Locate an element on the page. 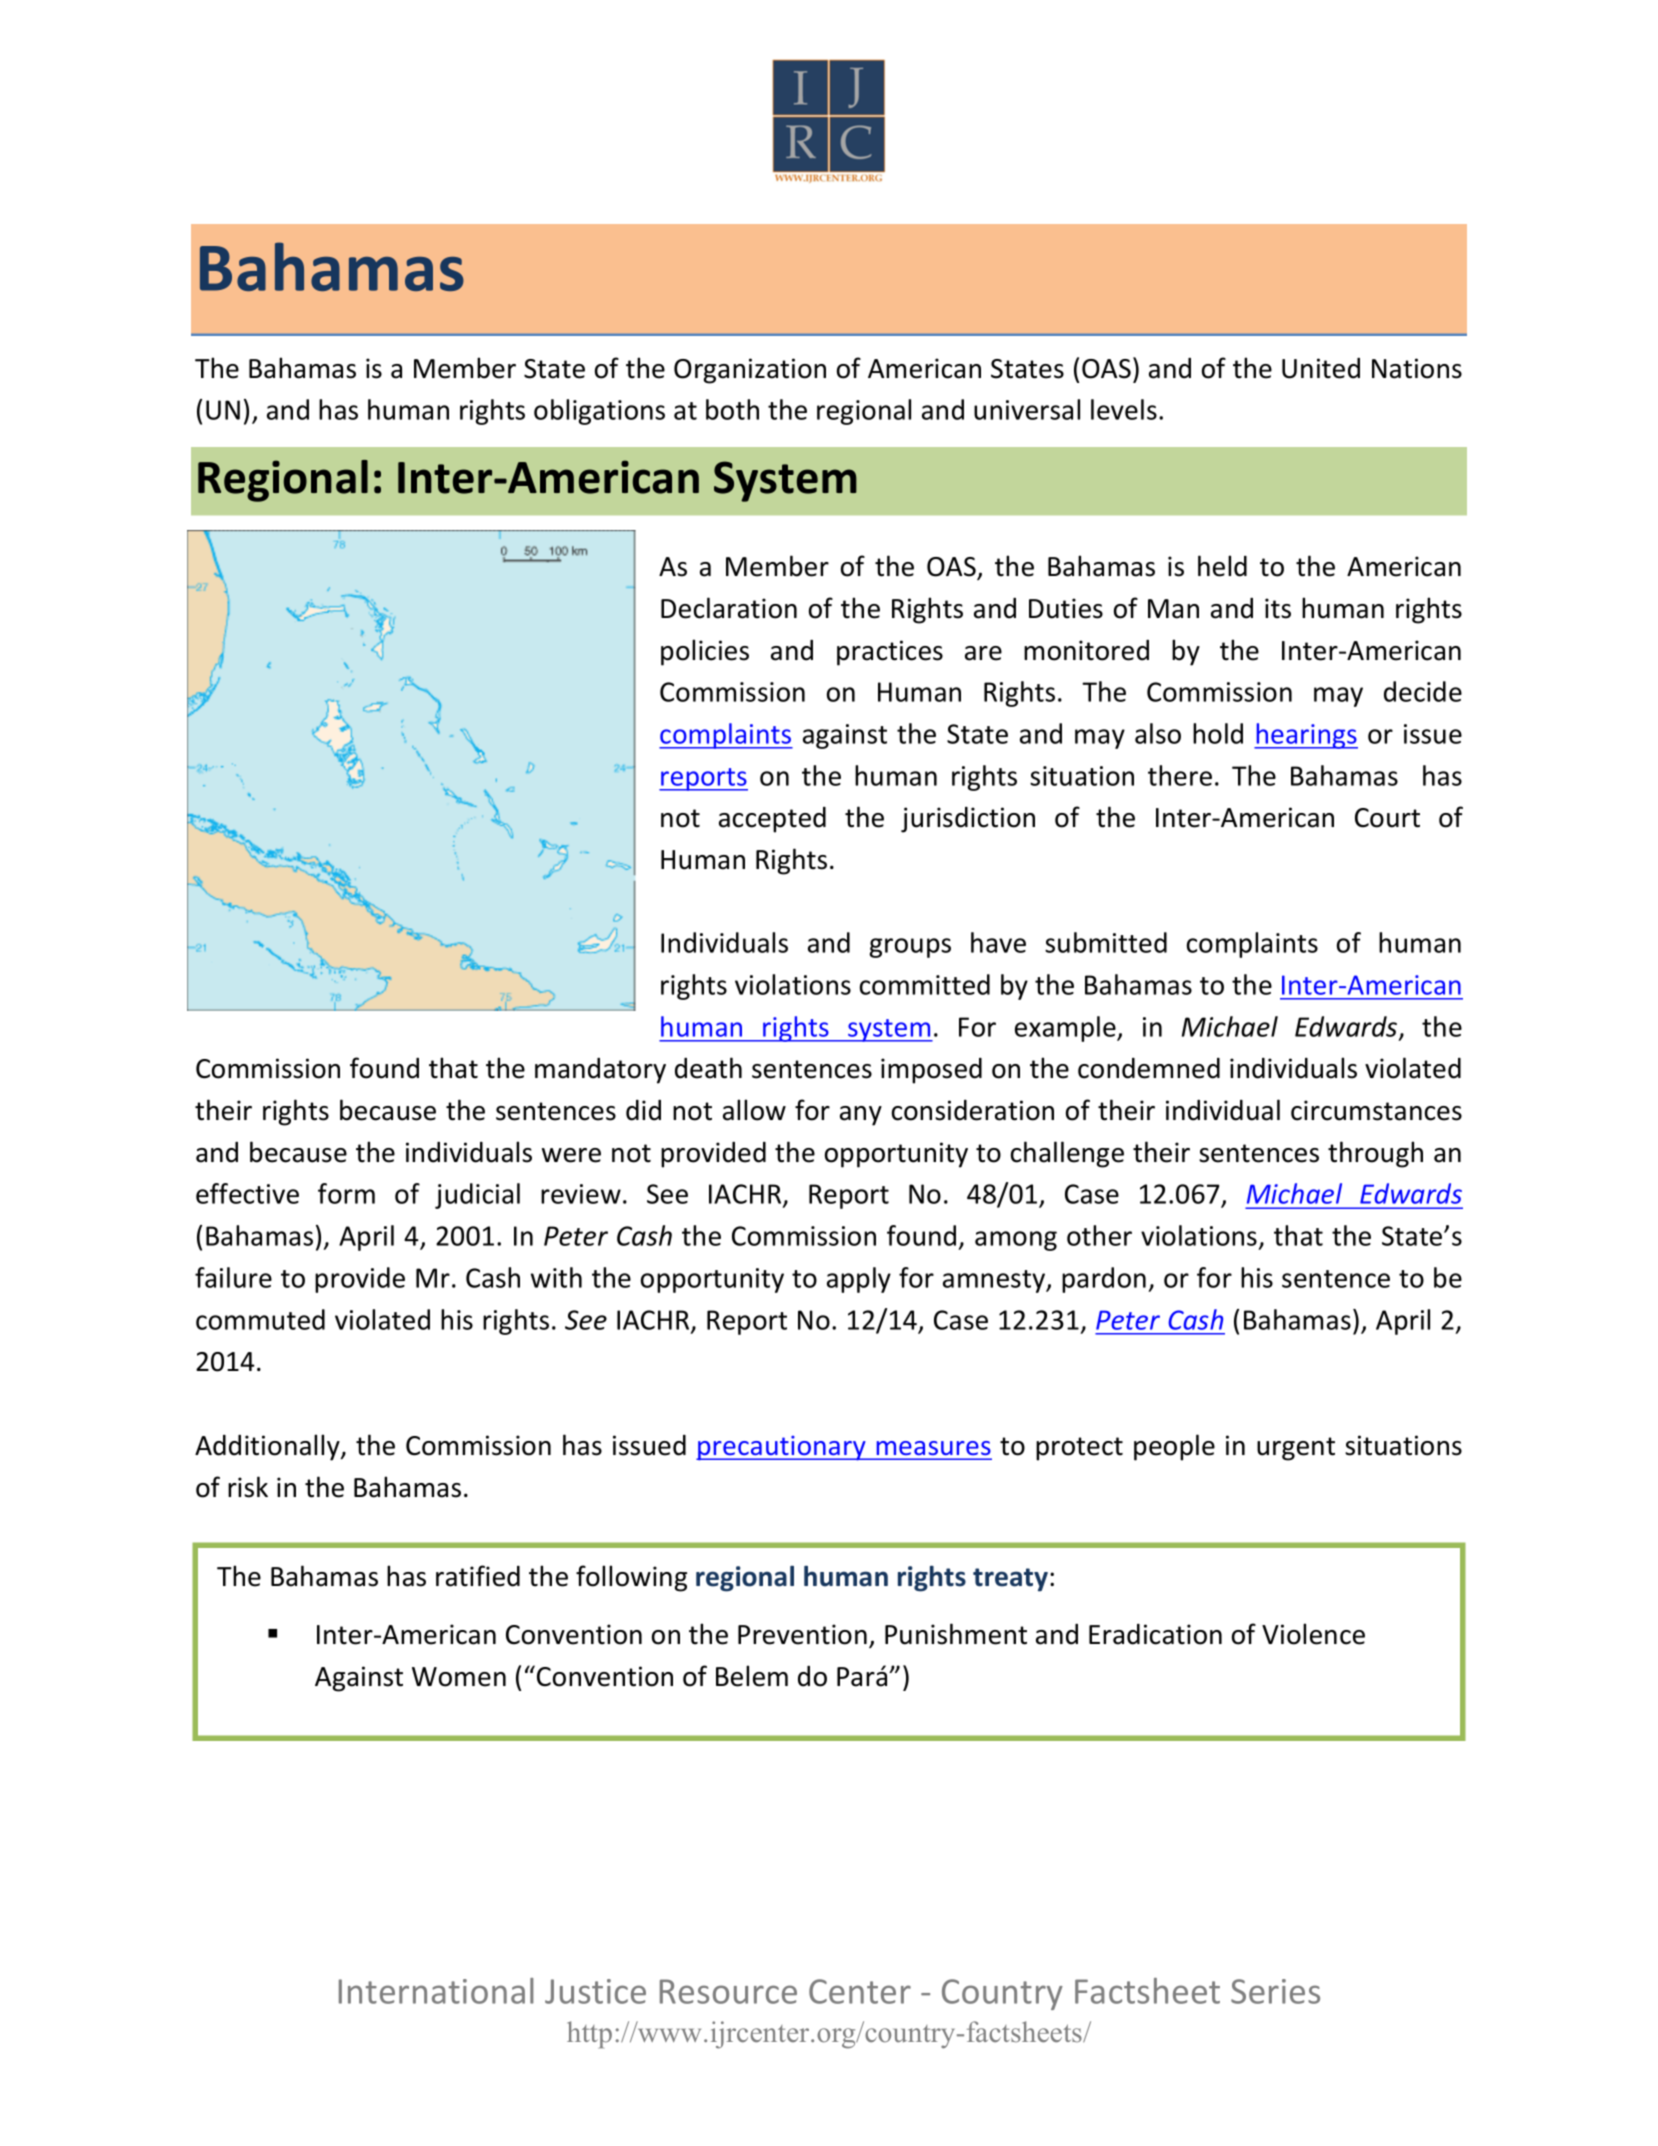  Additionally is located at coordinates (268, 1447).
